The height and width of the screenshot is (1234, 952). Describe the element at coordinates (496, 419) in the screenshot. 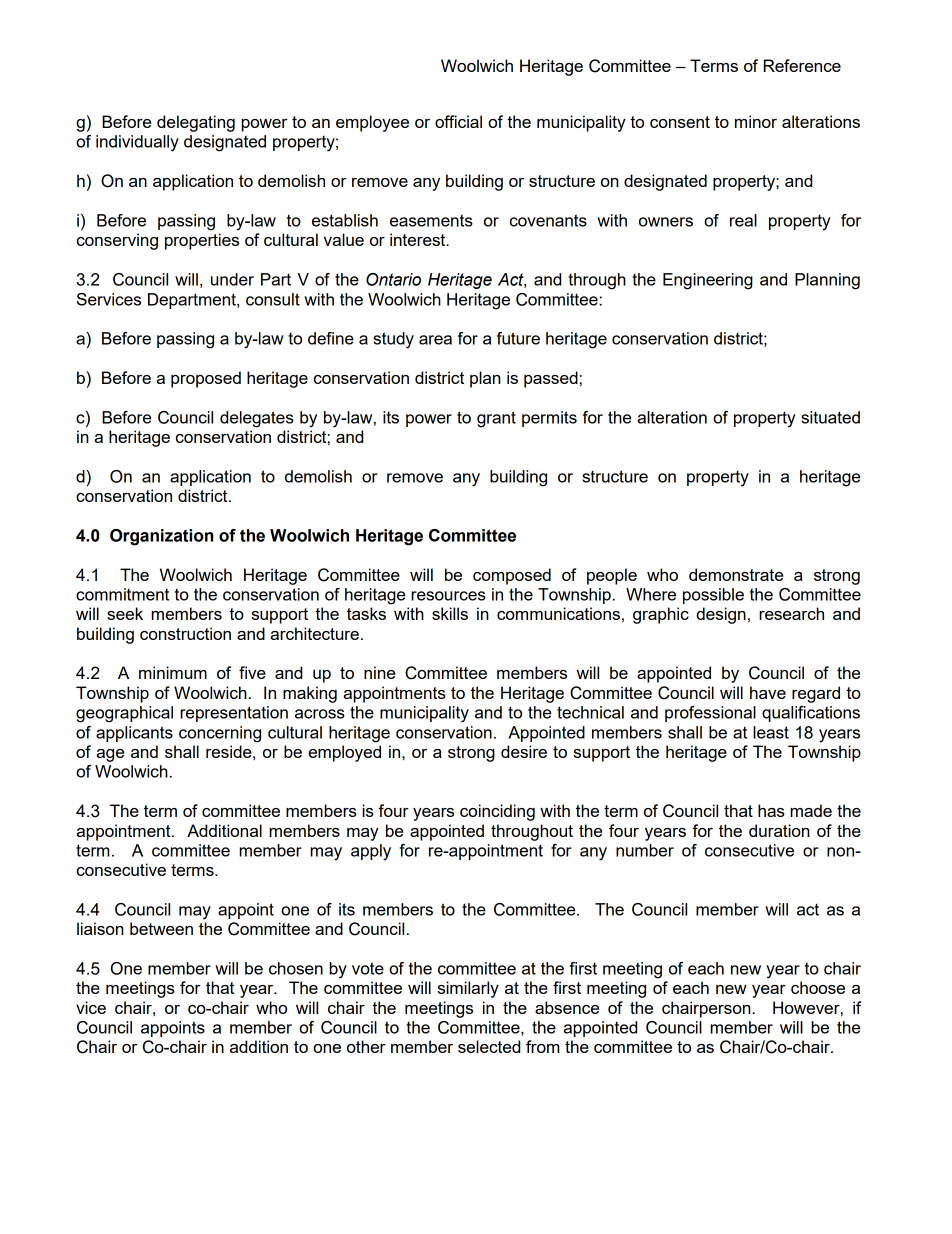

I see `grant` at that location.
